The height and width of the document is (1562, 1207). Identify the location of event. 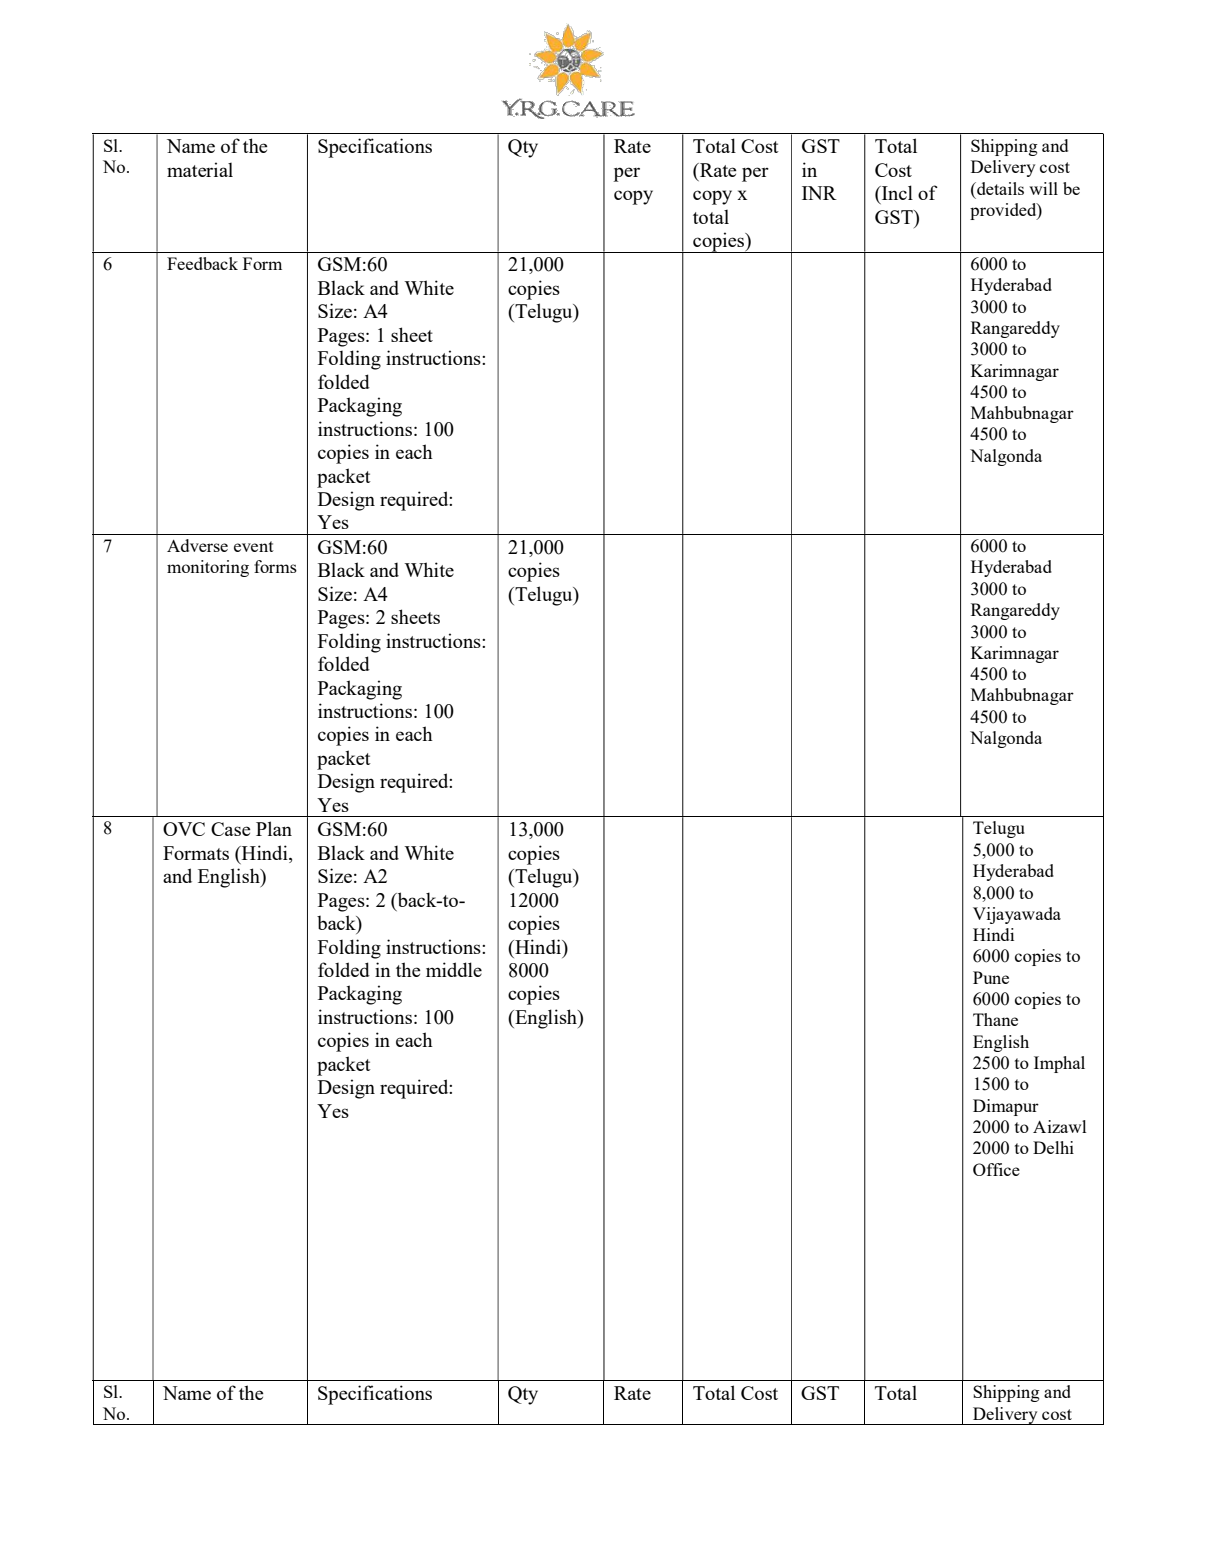
(254, 546).
